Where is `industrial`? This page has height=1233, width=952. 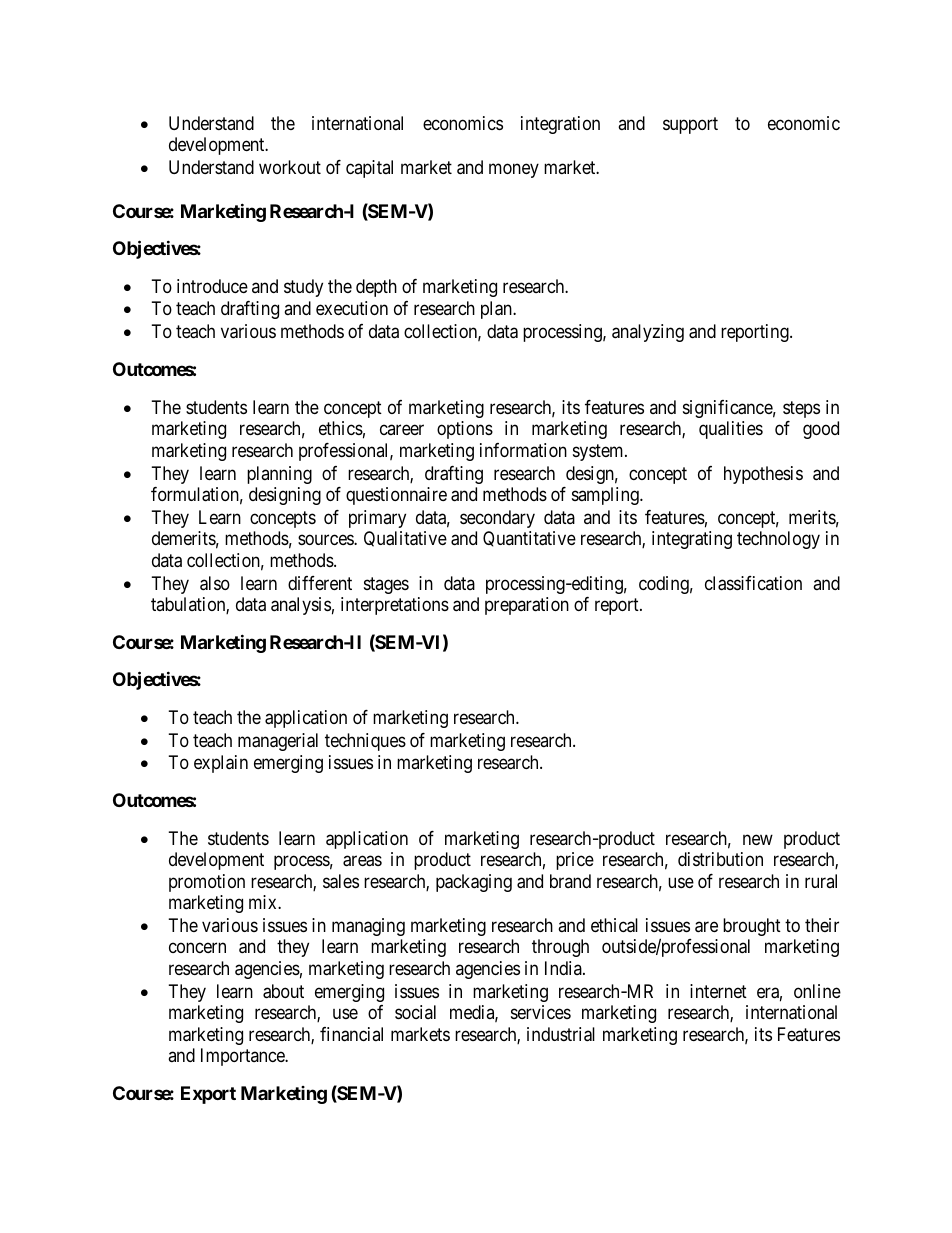
industrial is located at coordinates (561, 1034).
